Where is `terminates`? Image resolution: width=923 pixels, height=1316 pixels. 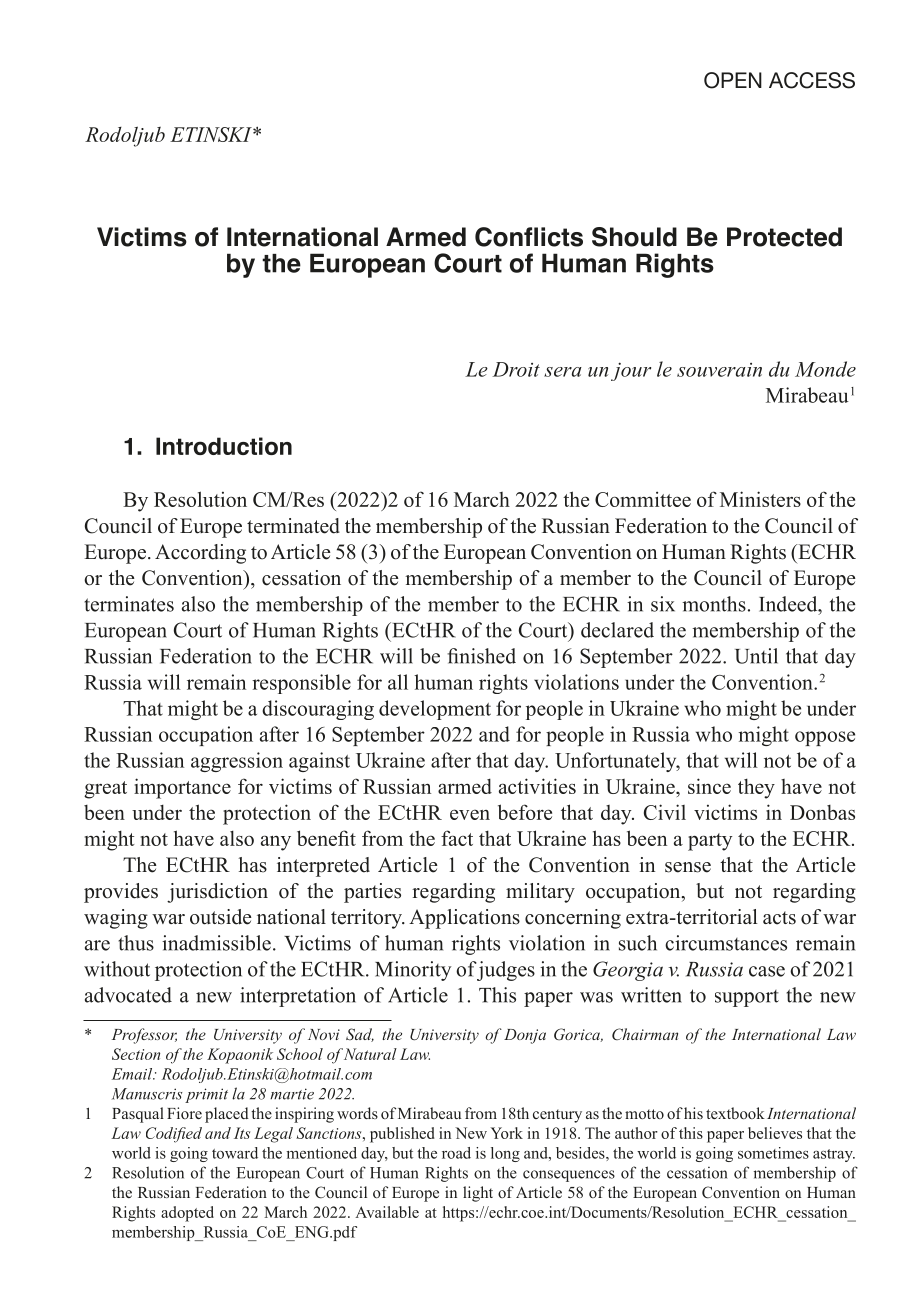
terminates is located at coordinates (129, 604).
